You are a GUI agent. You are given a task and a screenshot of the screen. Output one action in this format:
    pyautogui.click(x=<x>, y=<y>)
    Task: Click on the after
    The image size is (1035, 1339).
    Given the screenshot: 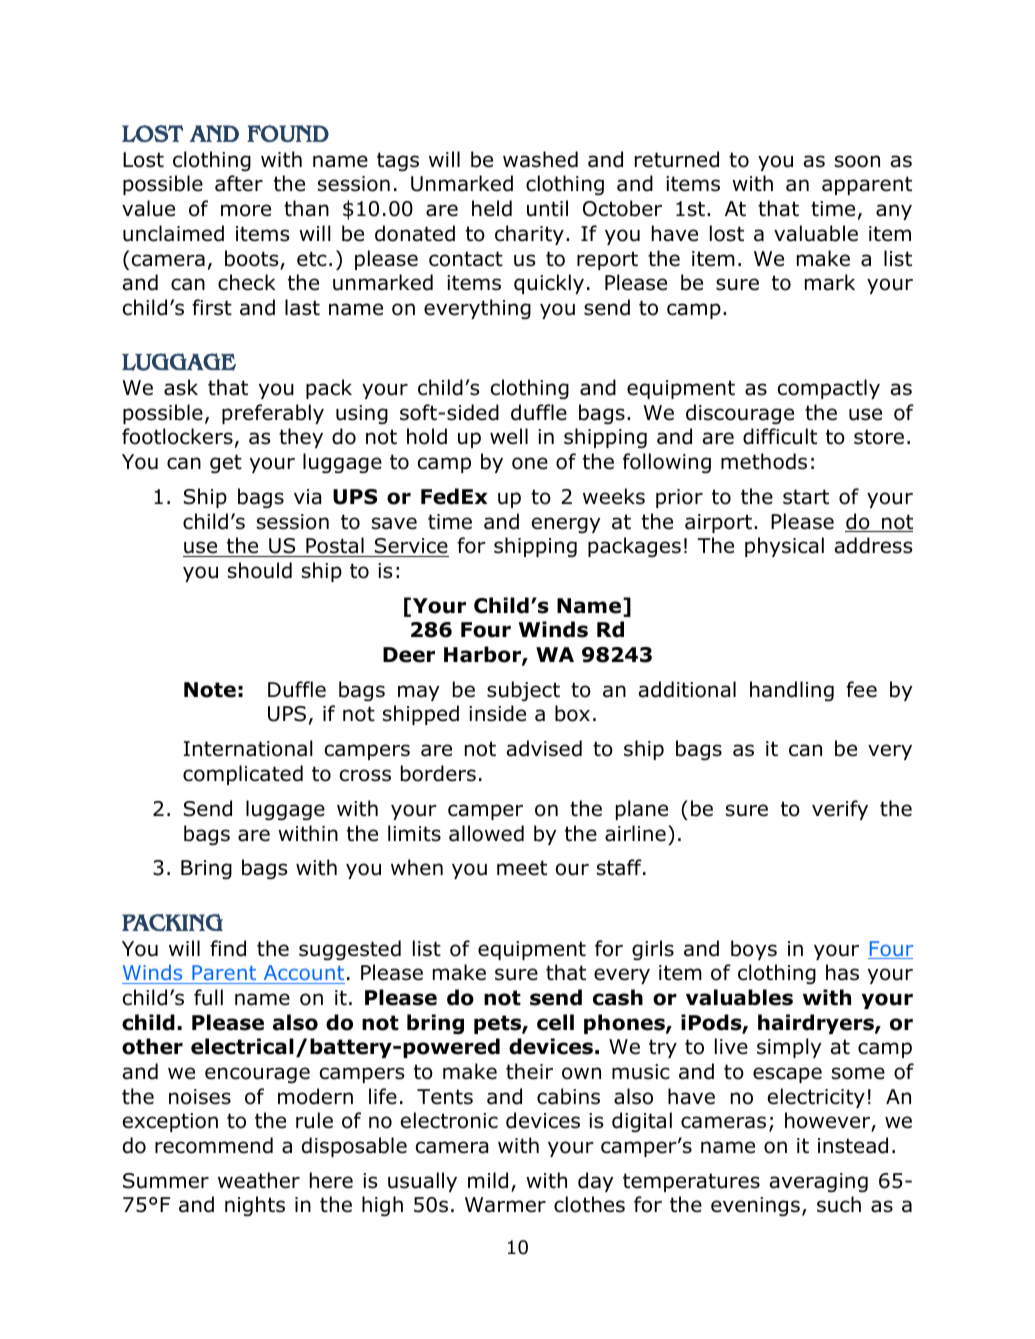 What is the action you would take?
    pyautogui.click(x=239, y=183)
